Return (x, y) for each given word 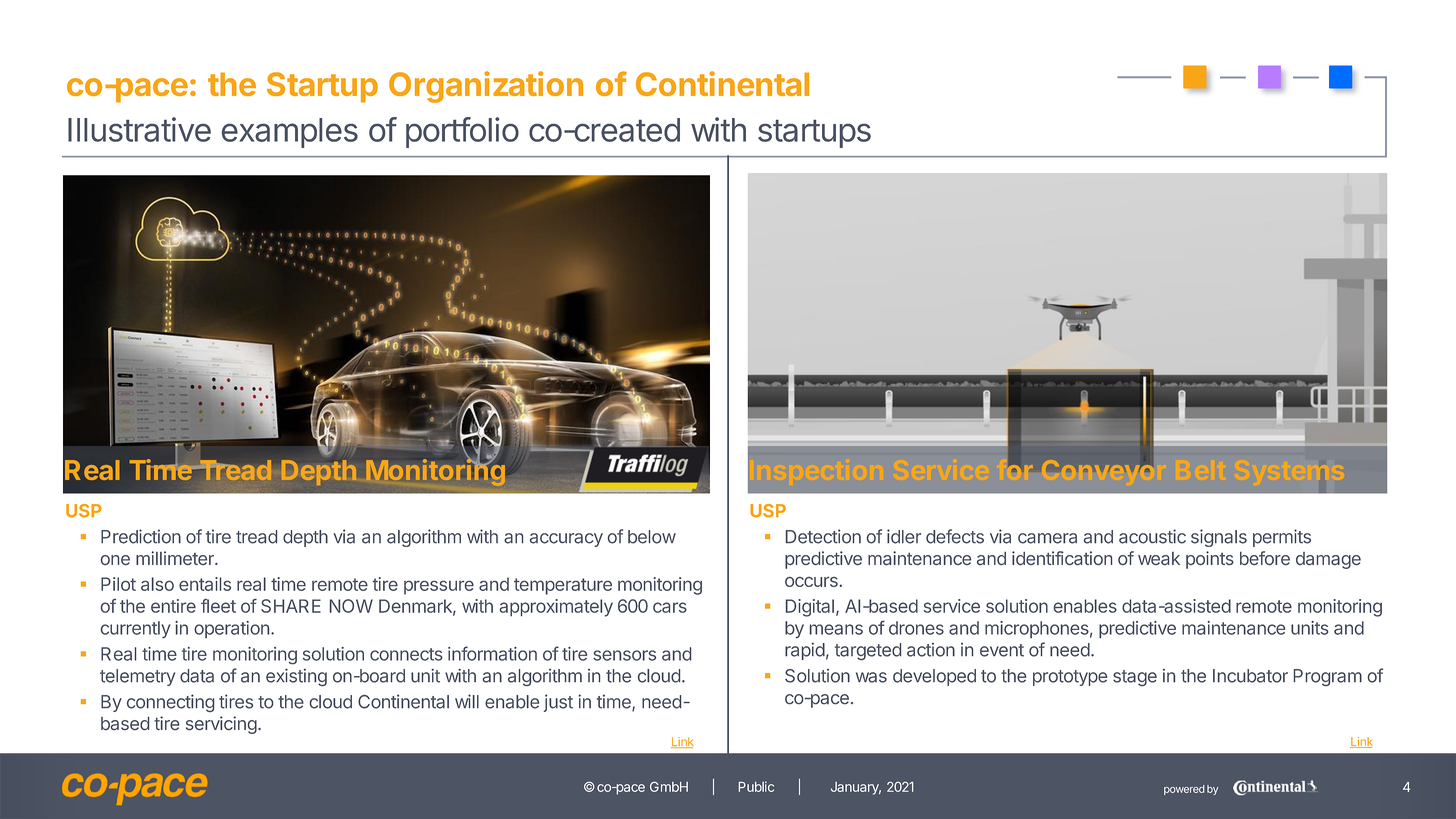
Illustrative (139, 129)
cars (670, 607)
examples (290, 133)
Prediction (141, 536)
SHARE (291, 606)
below (652, 537)
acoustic (1152, 536)
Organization (486, 87)
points (1210, 560)
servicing (221, 725)
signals (1219, 538)
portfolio (462, 132)
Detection (823, 536)
